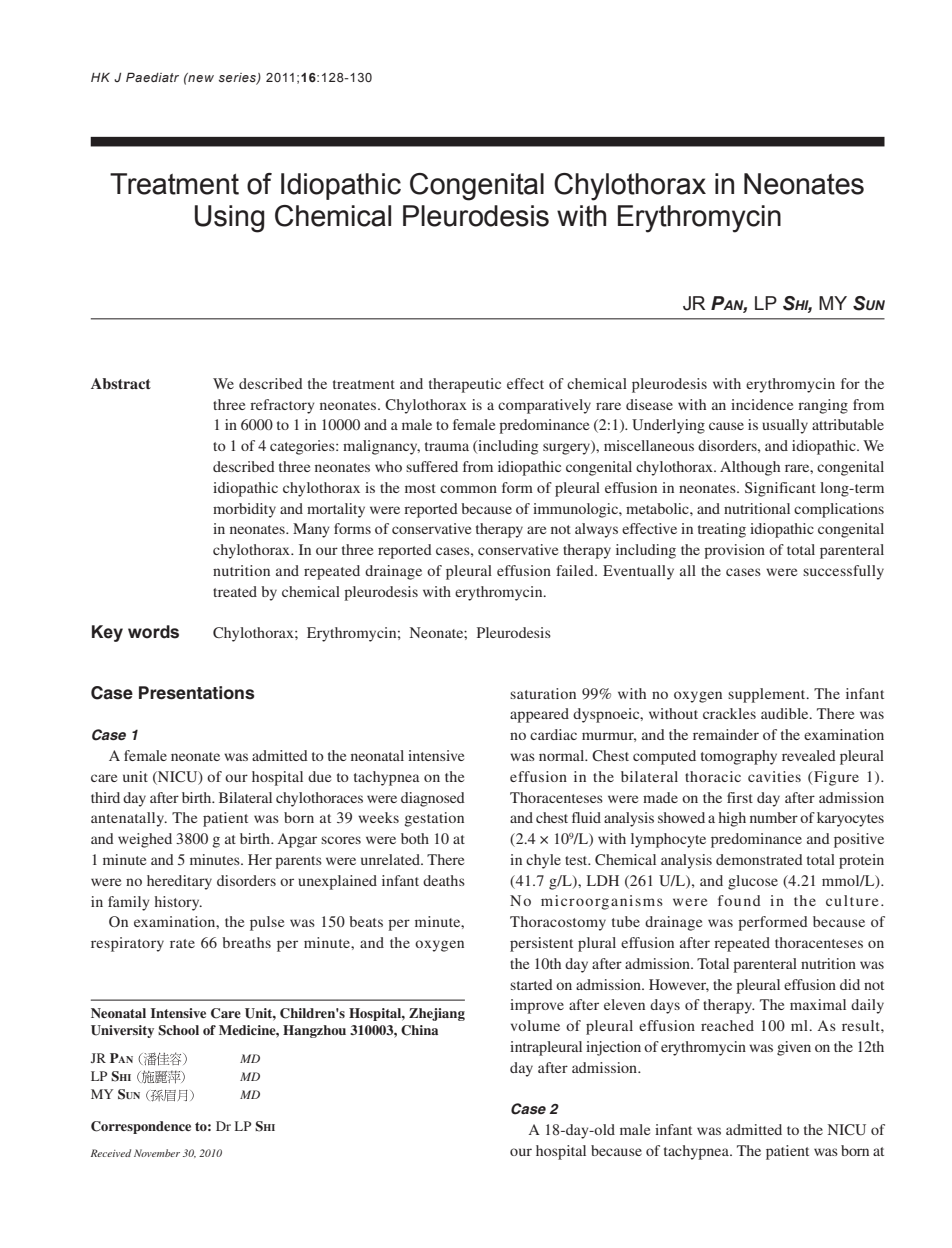 The width and height of the document is (952, 1248). I want to click on Correspondence, so click(141, 1127).
